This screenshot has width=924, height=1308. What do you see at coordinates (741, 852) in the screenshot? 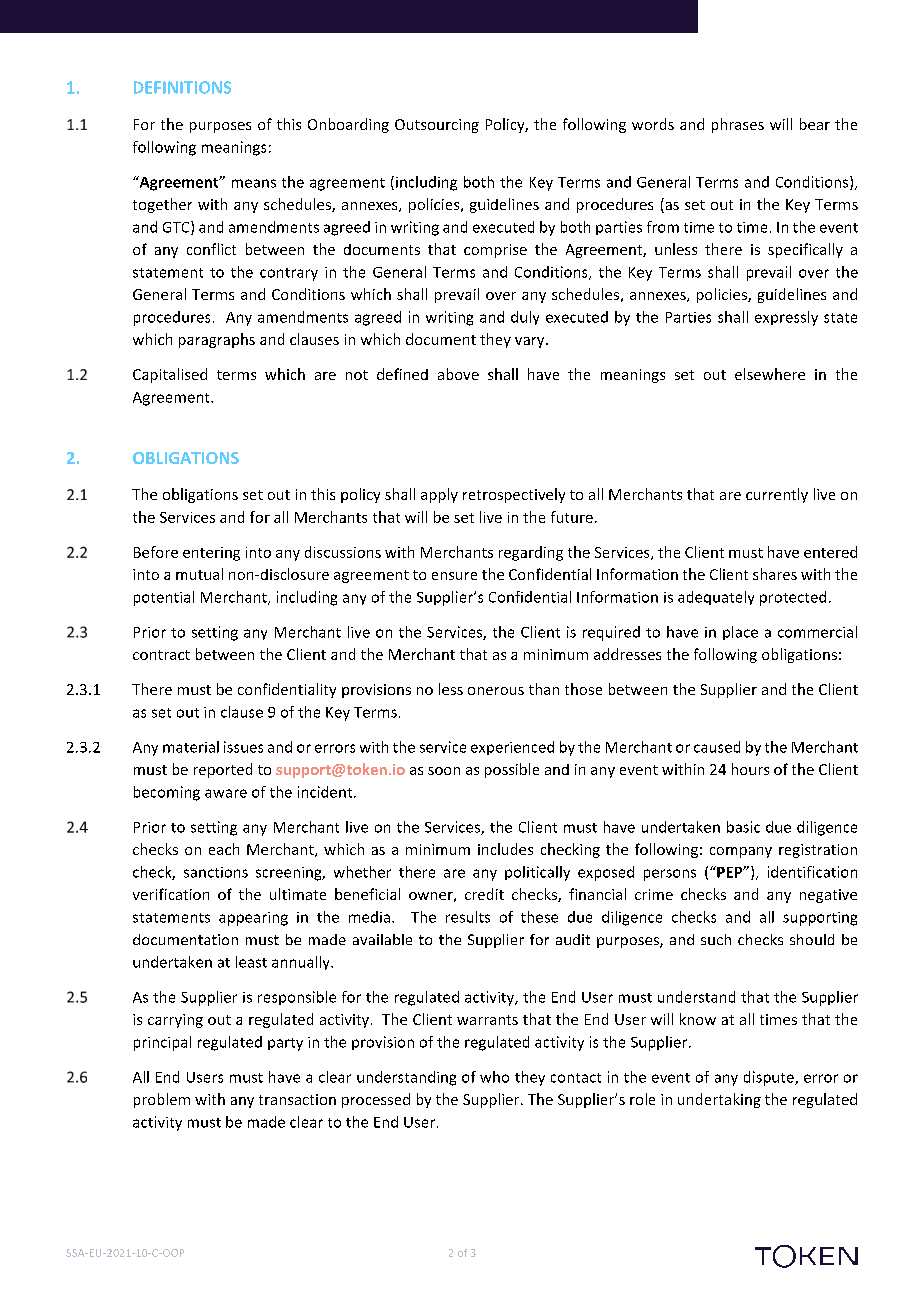
I see `company` at bounding box center [741, 852].
